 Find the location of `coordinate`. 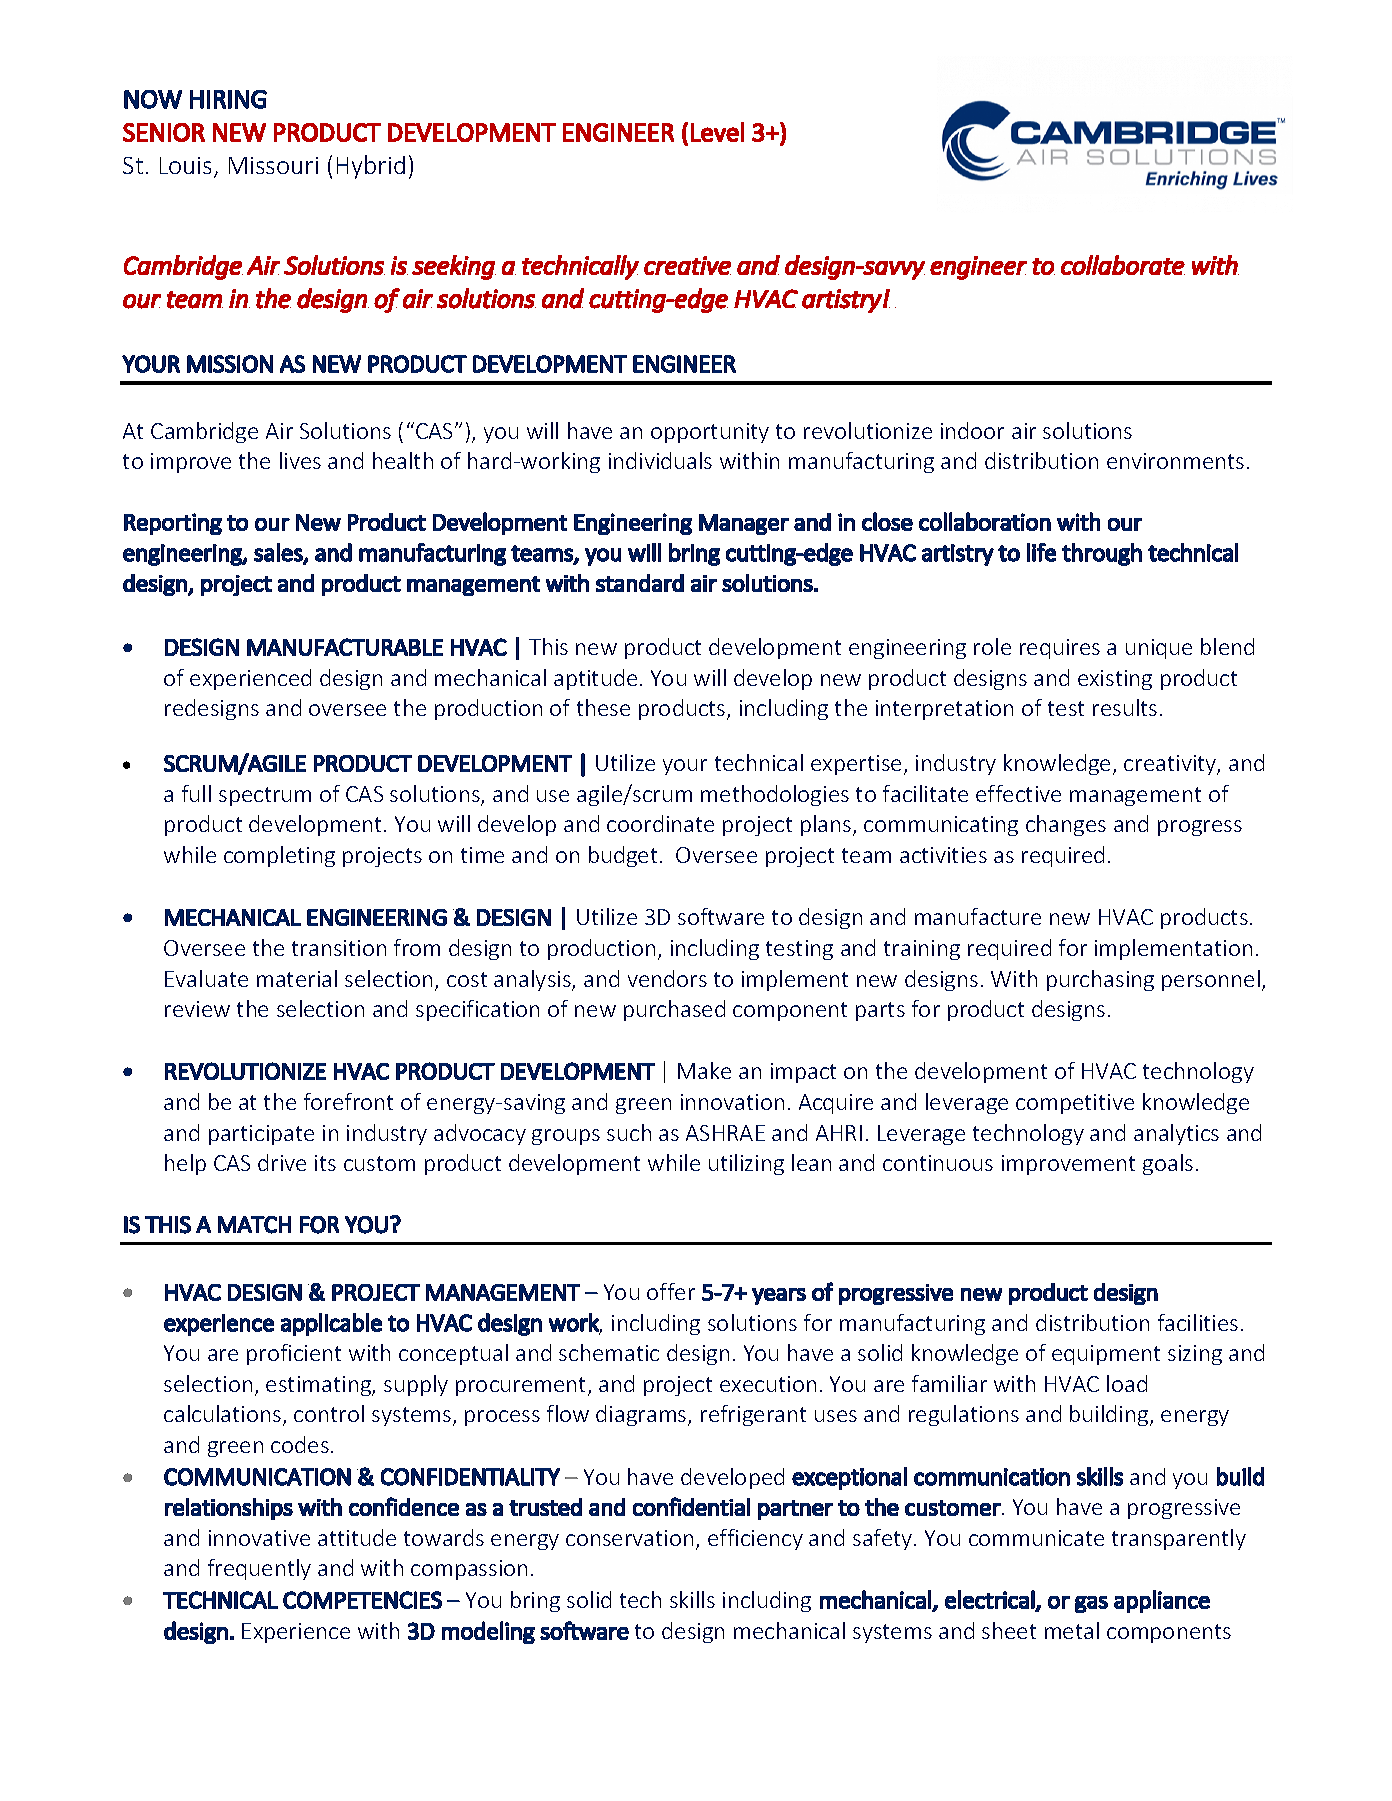

coordinate is located at coordinates (660, 823).
